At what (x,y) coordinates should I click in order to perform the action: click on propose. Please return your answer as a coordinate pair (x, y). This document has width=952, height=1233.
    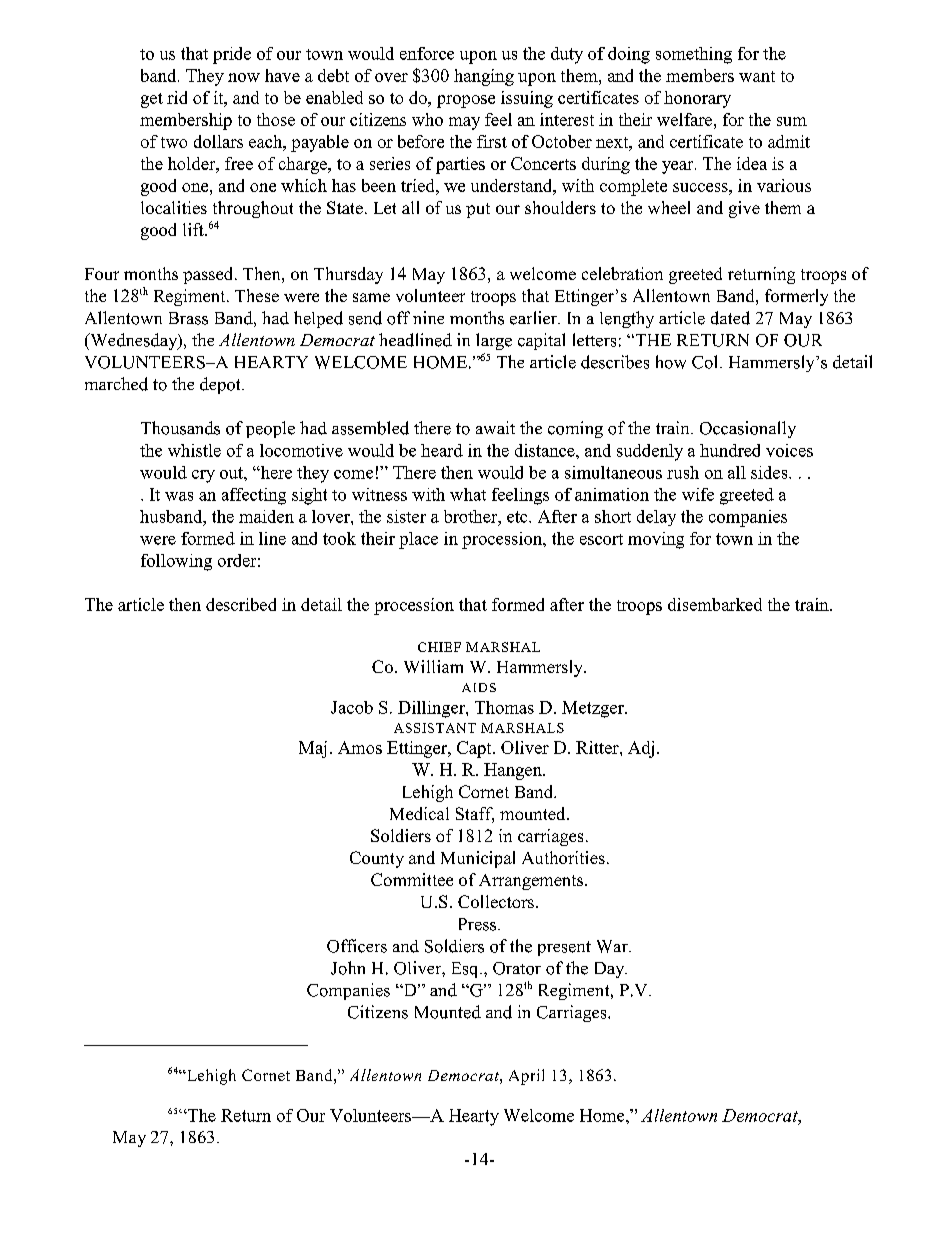
    Looking at the image, I should click on (466, 101).
